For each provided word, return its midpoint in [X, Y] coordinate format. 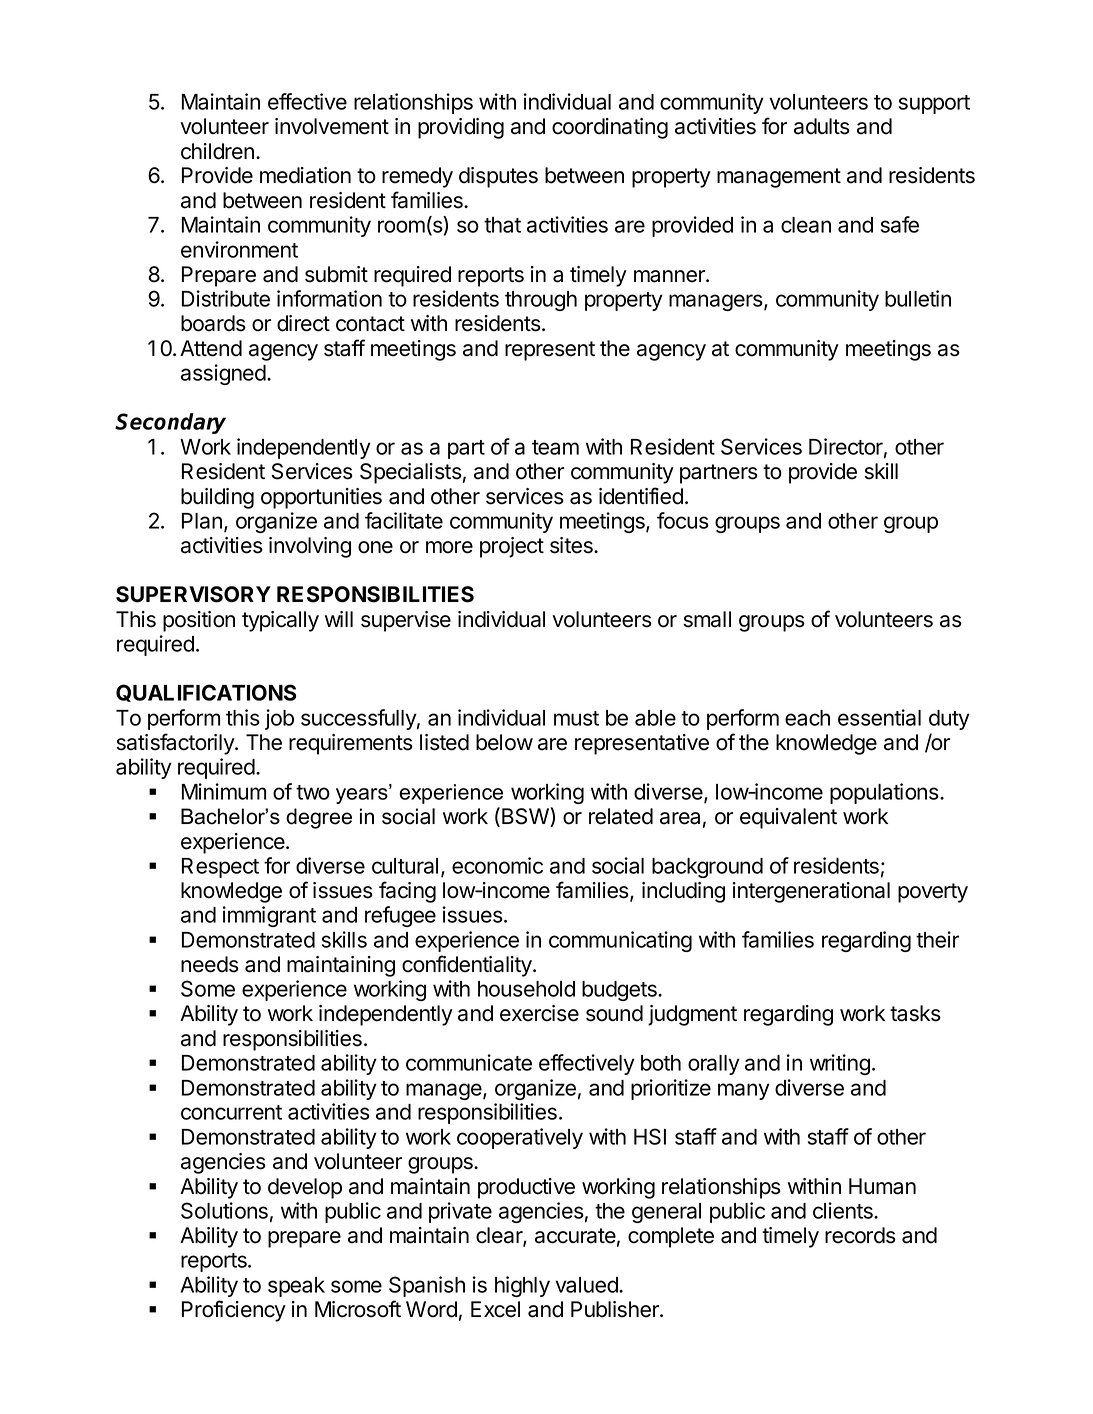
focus [683, 520]
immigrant [269, 916]
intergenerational [811, 892]
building [217, 498]
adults [822, 126]
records [860, 1235]
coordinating [610, 128]
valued [587, 1285]
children [217, 151]
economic [497, 865]
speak [296, 1287]
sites [572, 545]
